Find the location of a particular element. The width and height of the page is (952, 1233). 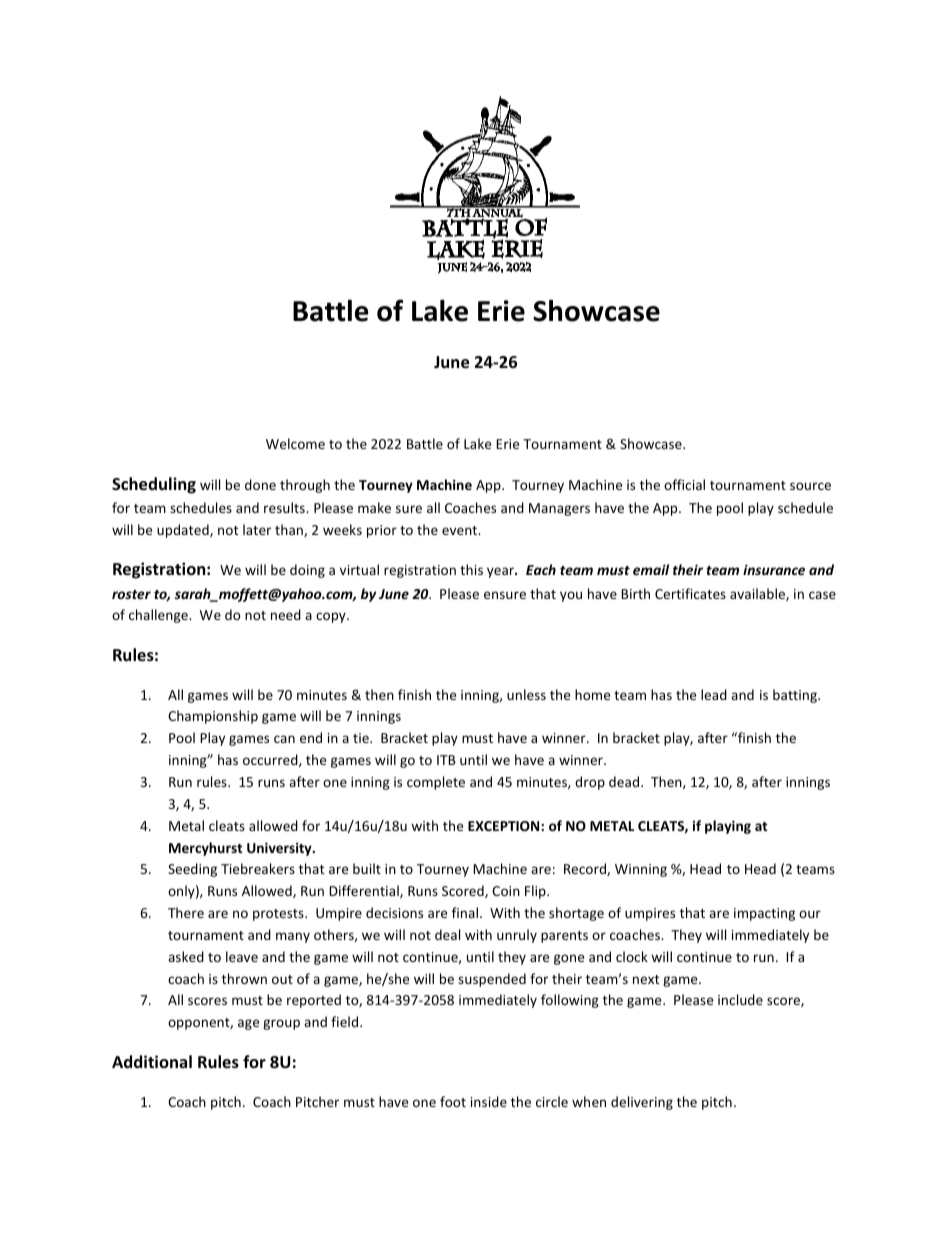

foot is located at coordinates (453, 1101).
